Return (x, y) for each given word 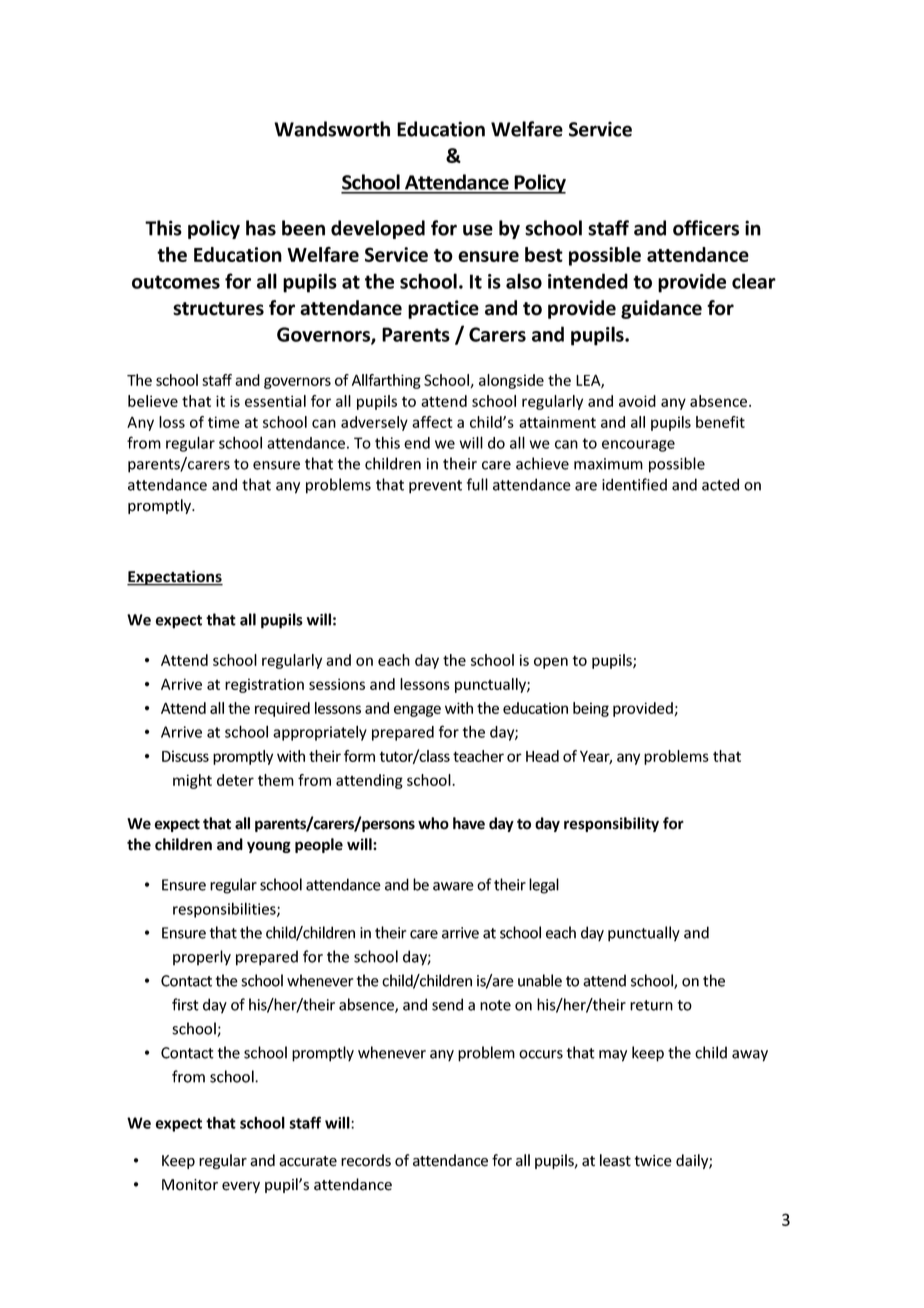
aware (453, 886)
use (478, 230)
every (241, 1187)
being (591, 709)
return (651, 1005)
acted (720, 484)
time (224, 422)
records (366, 1160)
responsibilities (225, 910)
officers (706, 228)
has (261, 228)
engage (417, 711)
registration (264, 685)
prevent (435, 487)
